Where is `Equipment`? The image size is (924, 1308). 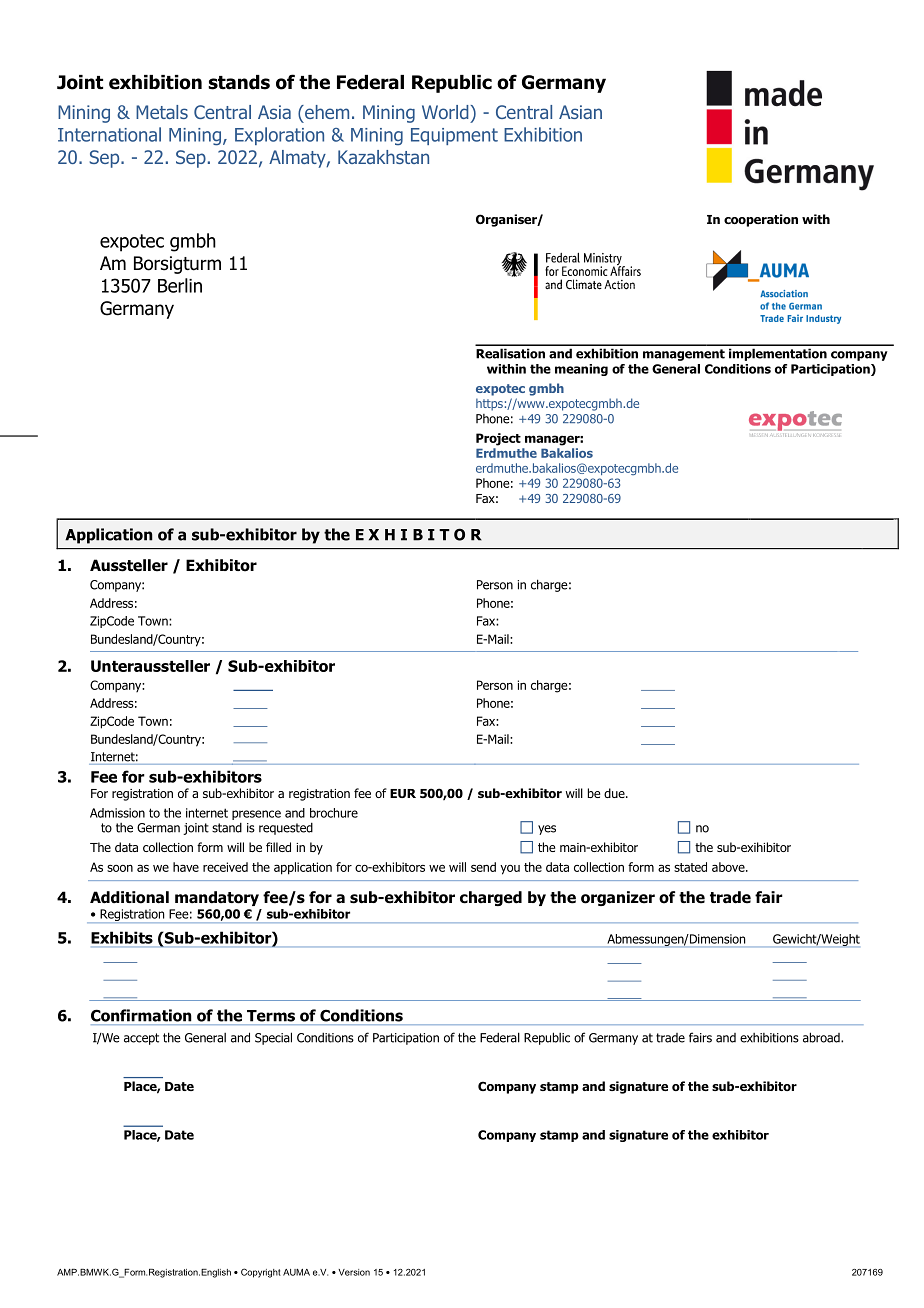
Equipment is located at coordinates (454, 136).
